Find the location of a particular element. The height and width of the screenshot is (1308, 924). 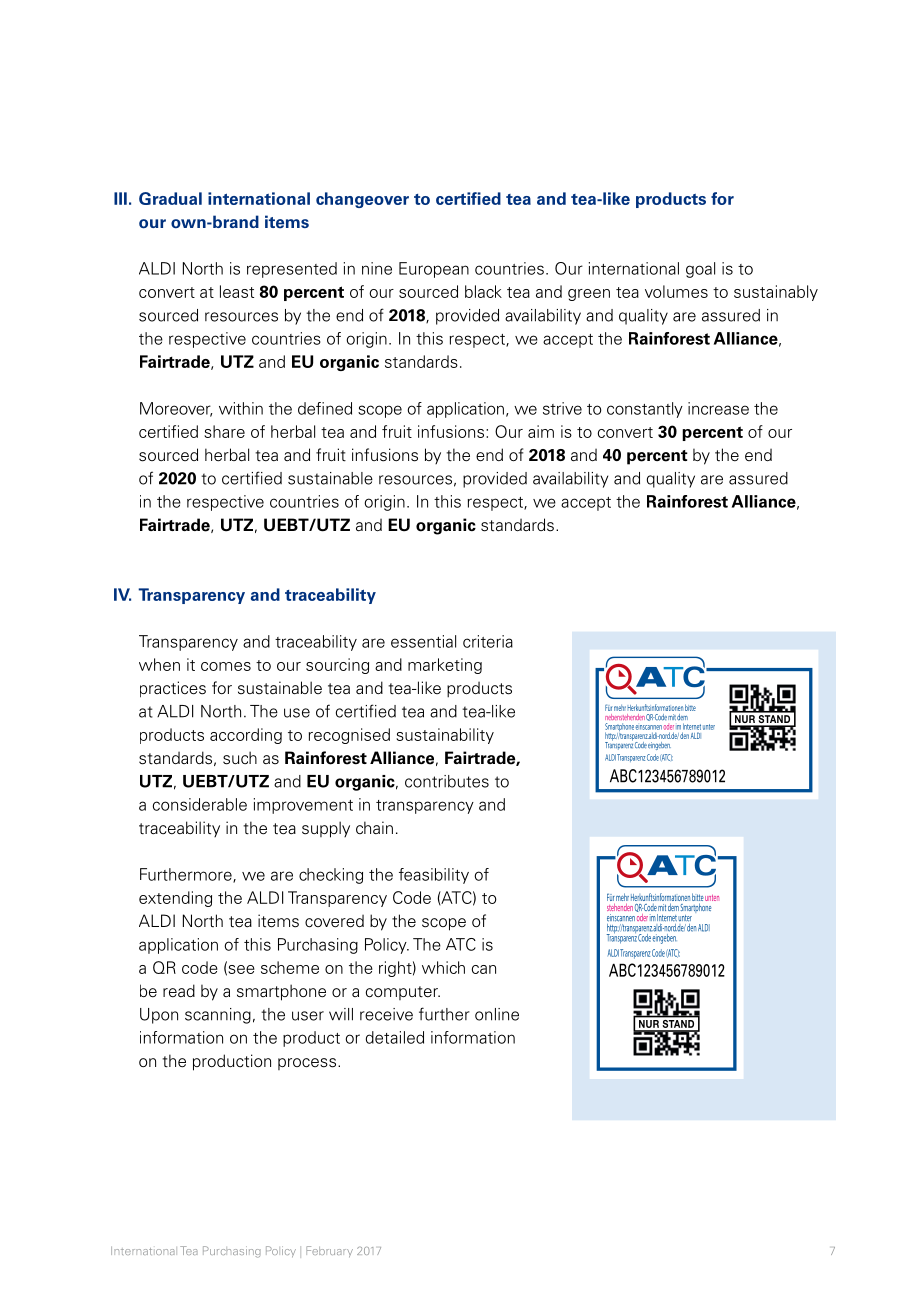

criteria is located at coordinates (488, 641).
